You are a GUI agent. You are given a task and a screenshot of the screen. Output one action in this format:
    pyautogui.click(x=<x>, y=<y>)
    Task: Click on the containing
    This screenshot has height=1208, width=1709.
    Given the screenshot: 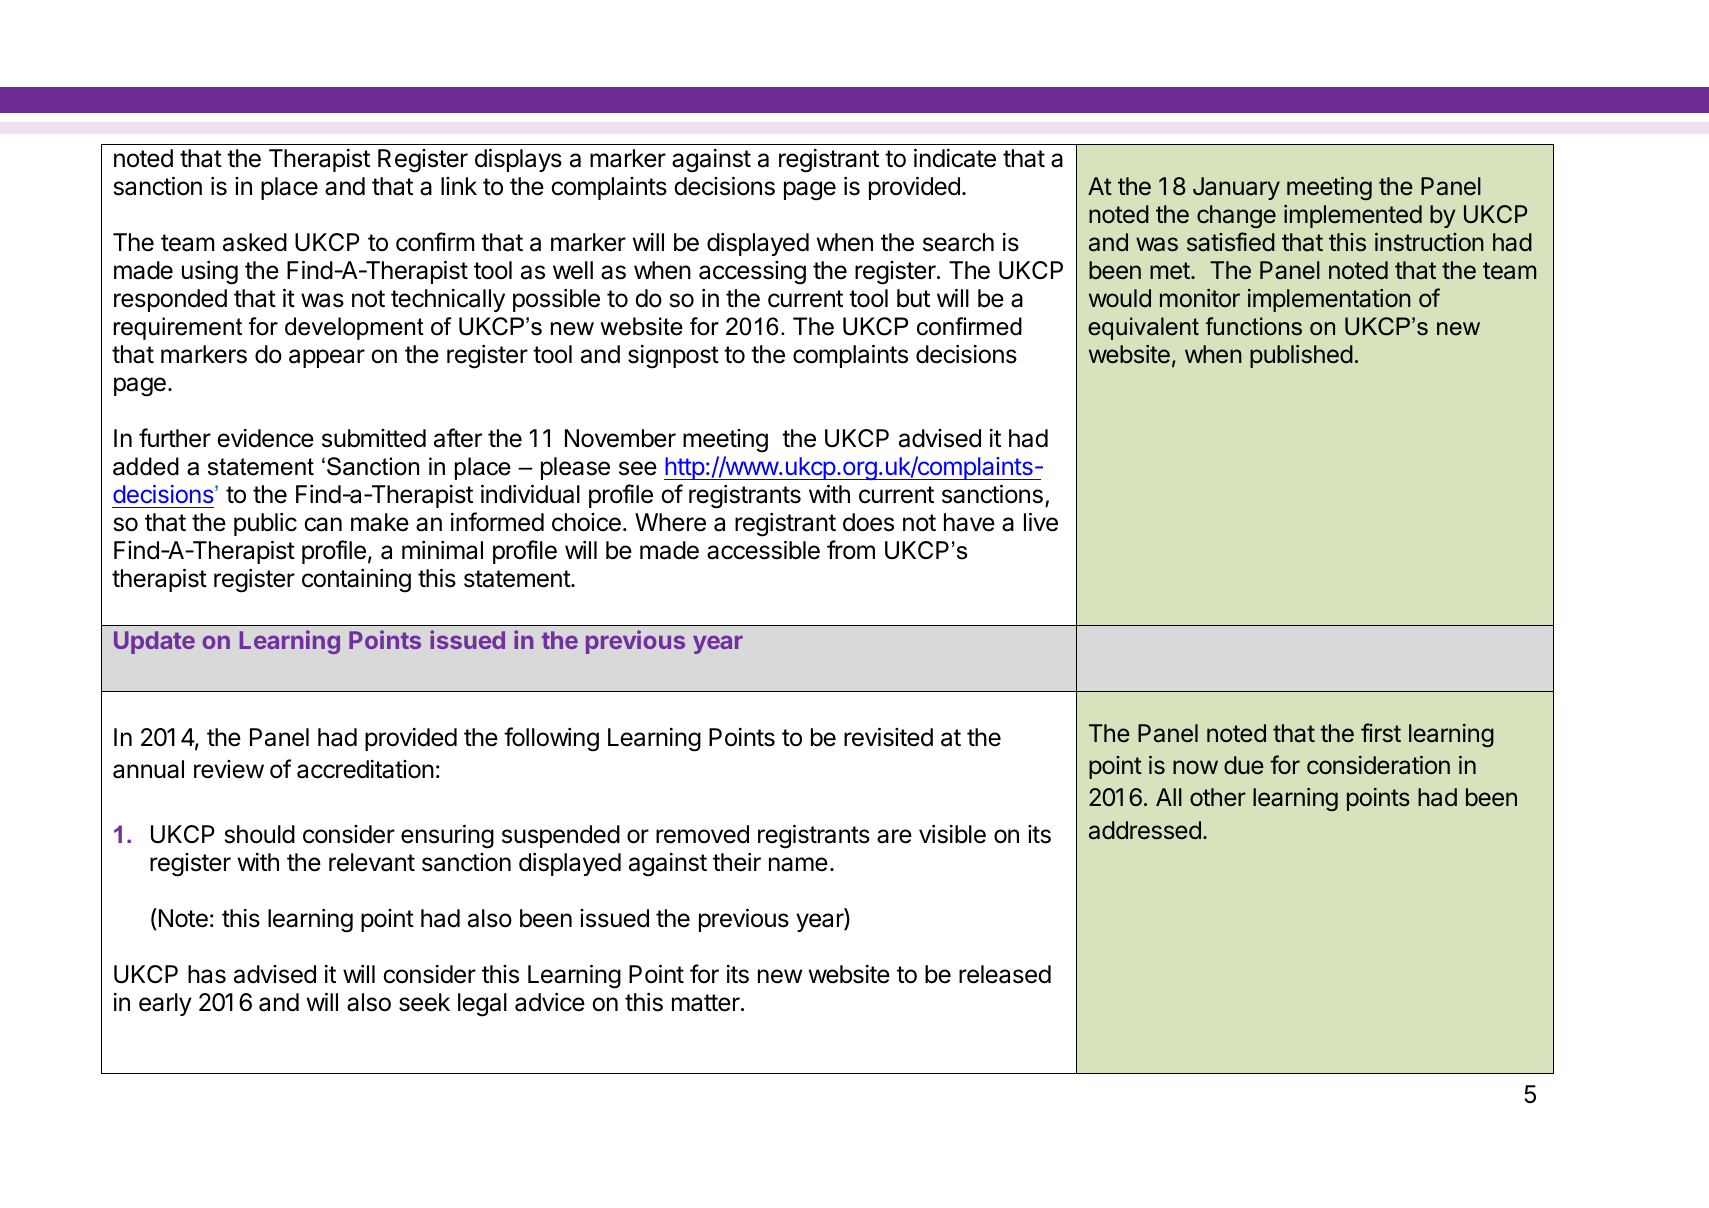 What is the action you would take?
    pyautogui.click(x=356, y=581)
